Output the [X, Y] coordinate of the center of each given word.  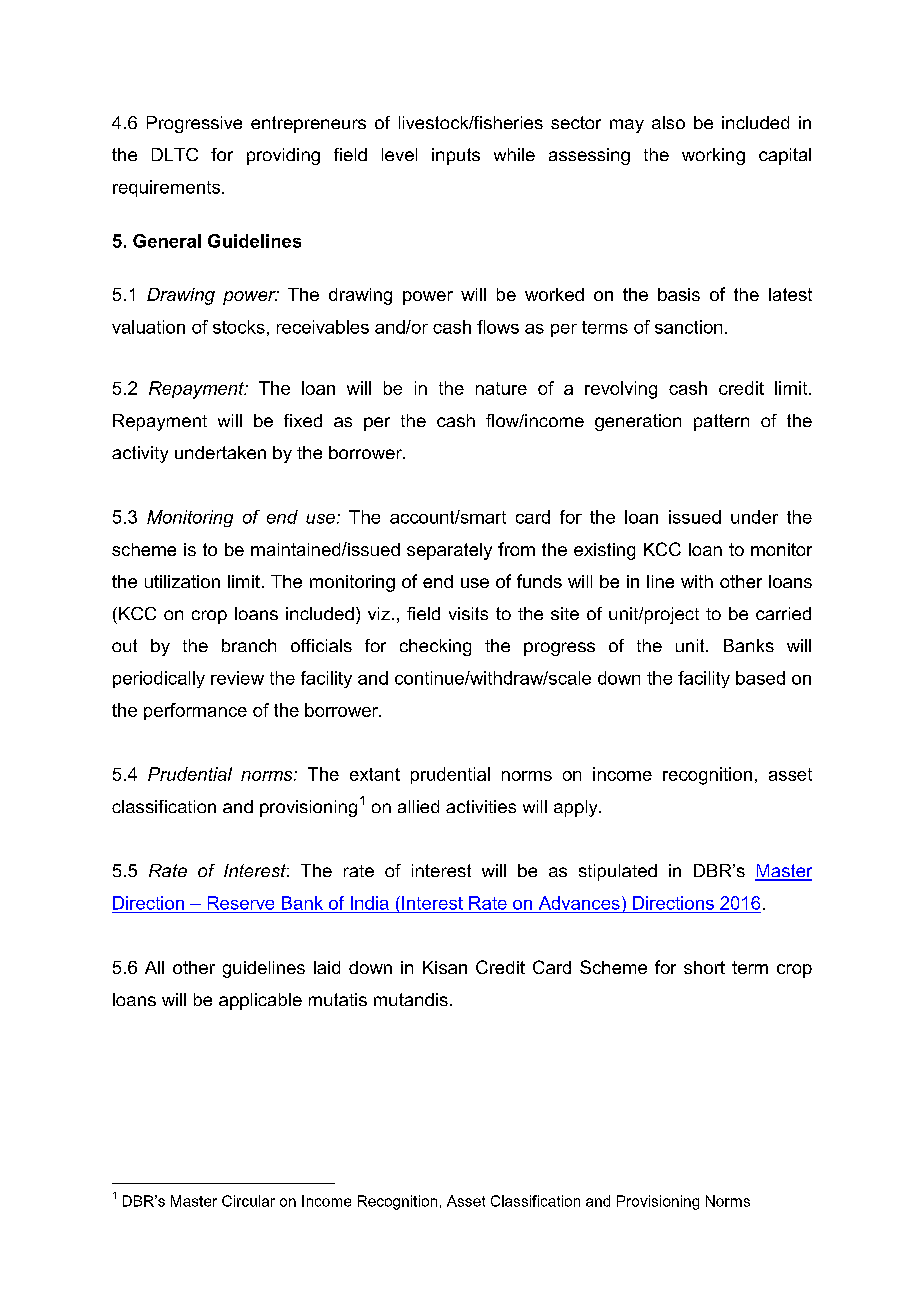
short [704, 967]
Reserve [241, 903]
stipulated [618, 872]
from [516, 549]
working [713, 156]
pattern [721, 422]
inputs [456, 156]
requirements [166, 188]
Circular [248, 1201]
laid [327, 967]
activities [481, 806]
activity [140, 454]
